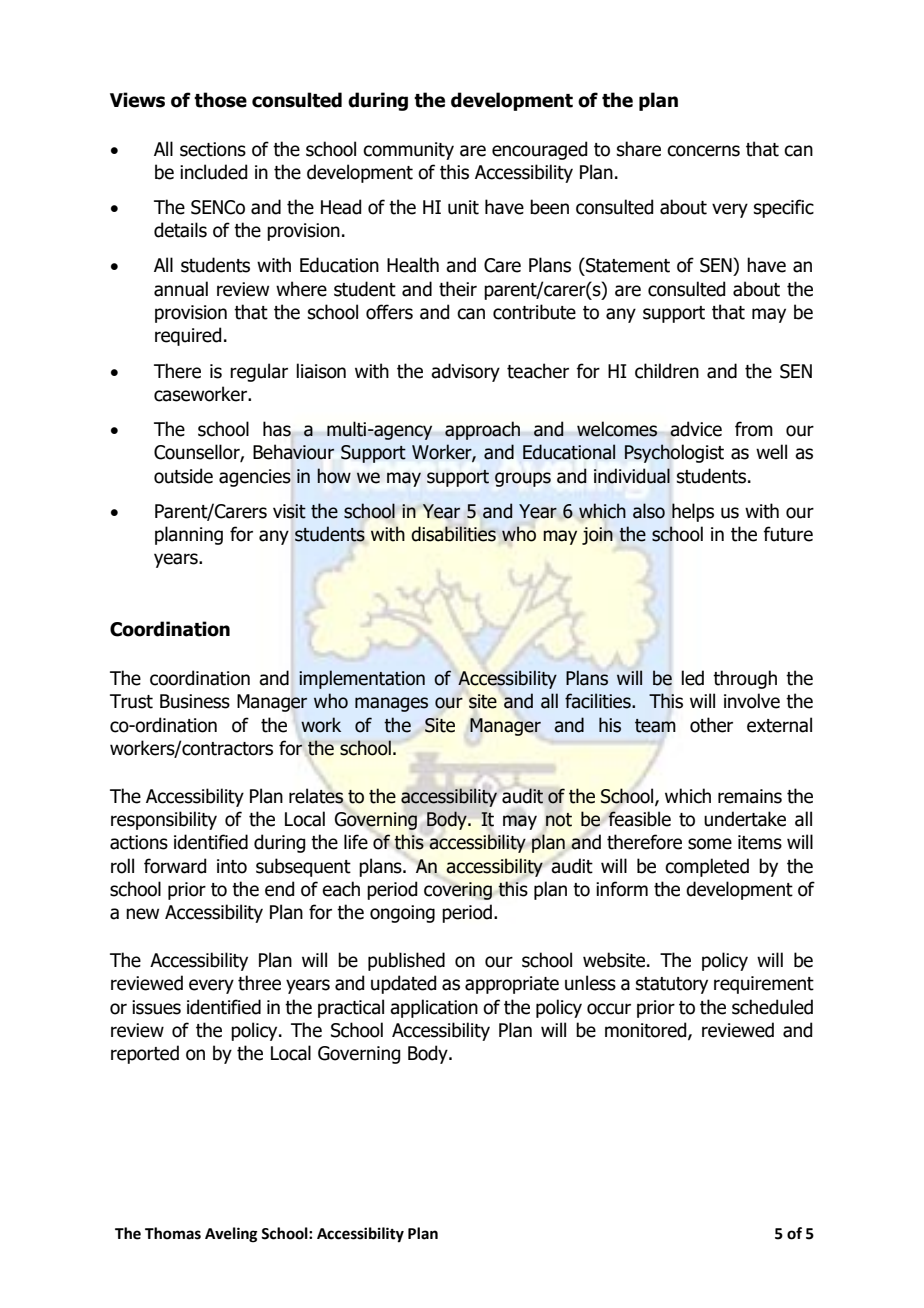  I want to click on concerns, so click(703, 151).
